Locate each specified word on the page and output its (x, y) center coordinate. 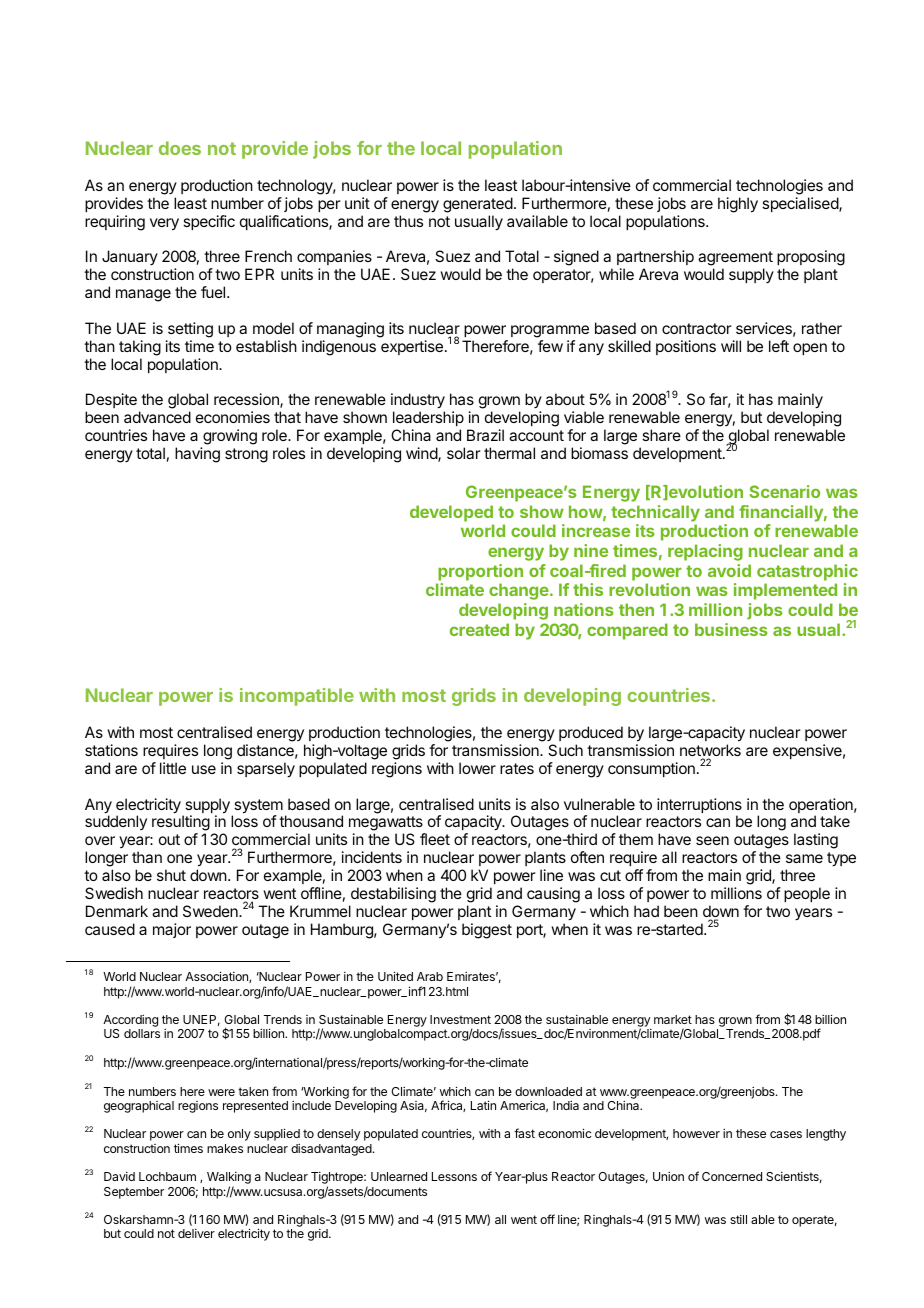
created (479, 629)
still (738, 1219)
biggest (487, 931)
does (180, 148)
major (172, 930)
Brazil (485, 435)
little (173, 768)
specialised (801, 204)
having (197, 455)
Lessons (454, 1176)
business (731, 629)
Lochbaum (167, 1176)
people (807, 894)
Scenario (784, 491)
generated (478, 205)
